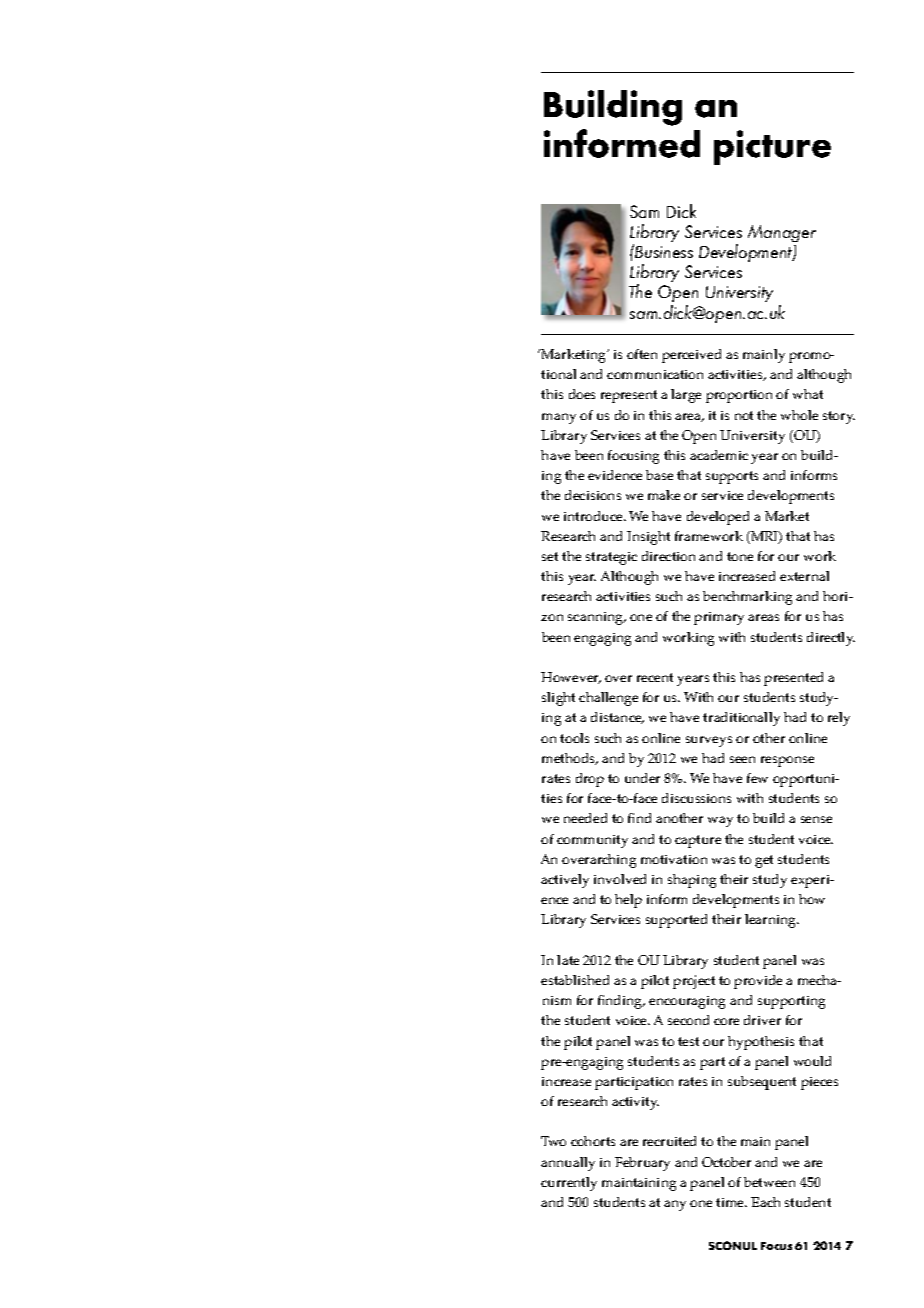 The height and width of the screenshot is (1308, 924). Describe the element at coordinates (782, 233) in the screenshot. I see `Manager` at that location.
